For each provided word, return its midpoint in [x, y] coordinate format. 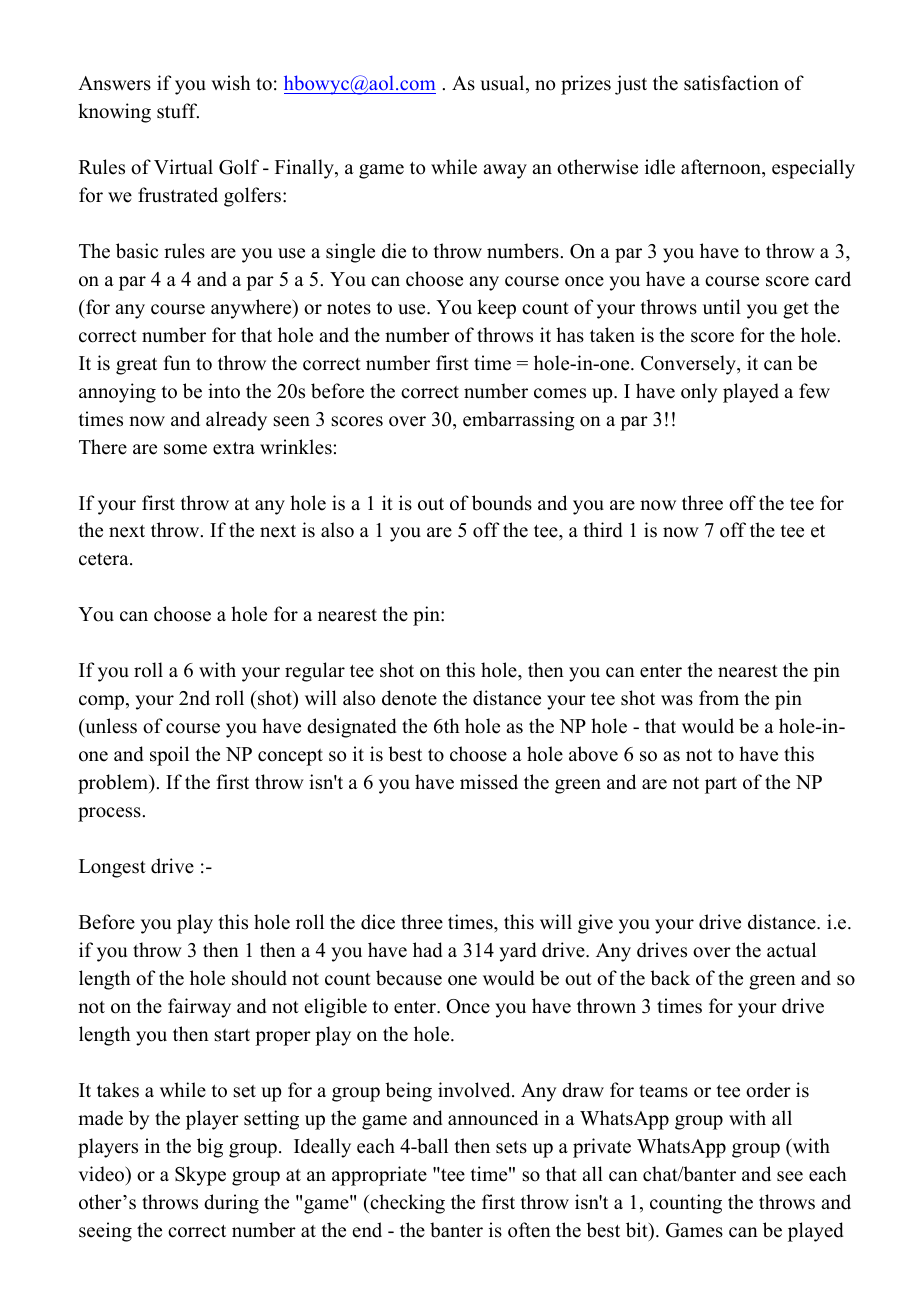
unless [110, 726]
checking [406, 1204]
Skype [200, 1176]
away [505, 171]
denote [409, 698]
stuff [178, 111]
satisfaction [731, 83]
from [719, 698]
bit [638, 1230]
